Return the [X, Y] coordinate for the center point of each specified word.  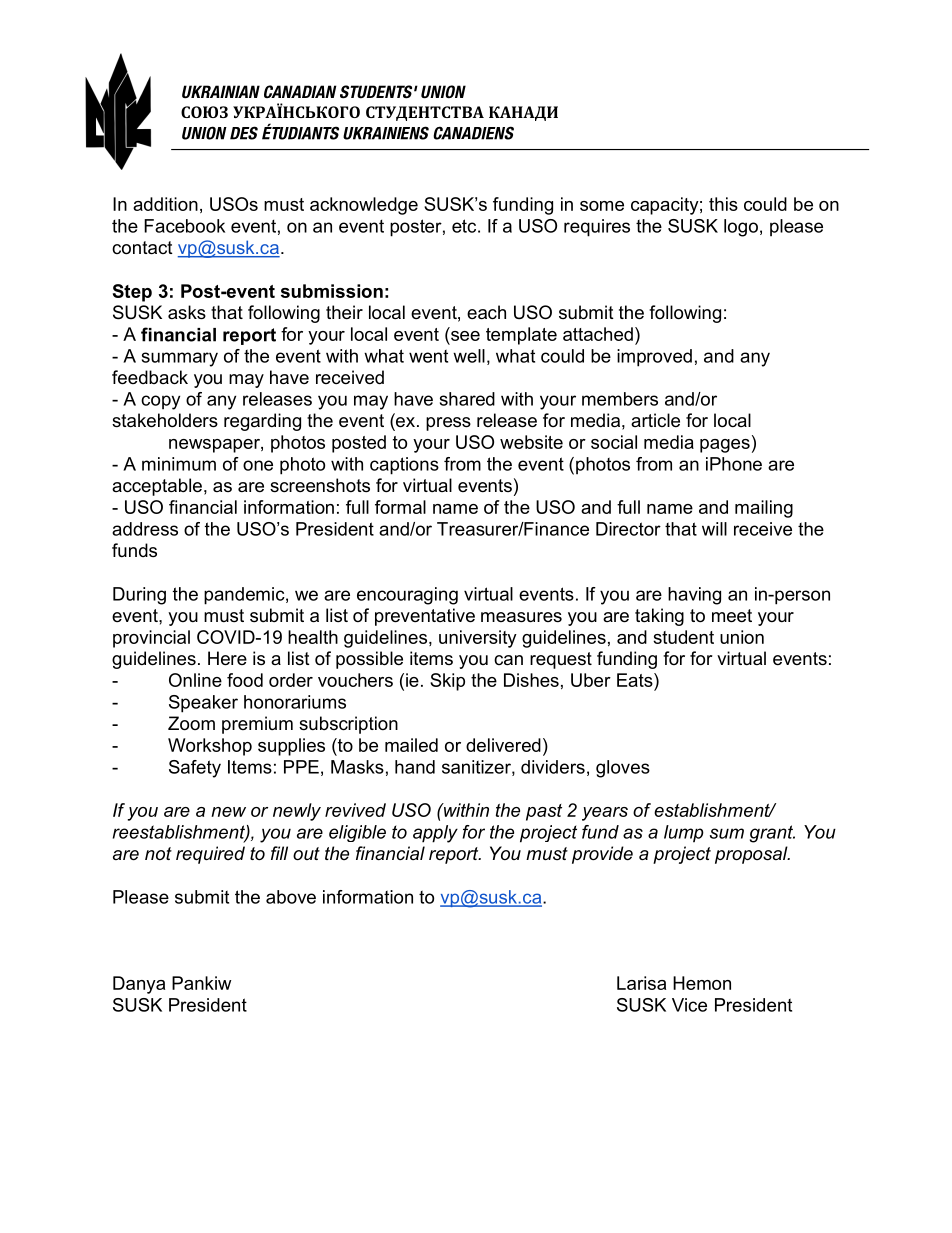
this [723, 204]
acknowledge [364, 206]
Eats [636, 680]
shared [467, 399]
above [291, 897]
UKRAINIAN [221, 92]
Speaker [203, 704]
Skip [447, 682]
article [655, 420]
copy [160, 402]
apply [435, 834]
